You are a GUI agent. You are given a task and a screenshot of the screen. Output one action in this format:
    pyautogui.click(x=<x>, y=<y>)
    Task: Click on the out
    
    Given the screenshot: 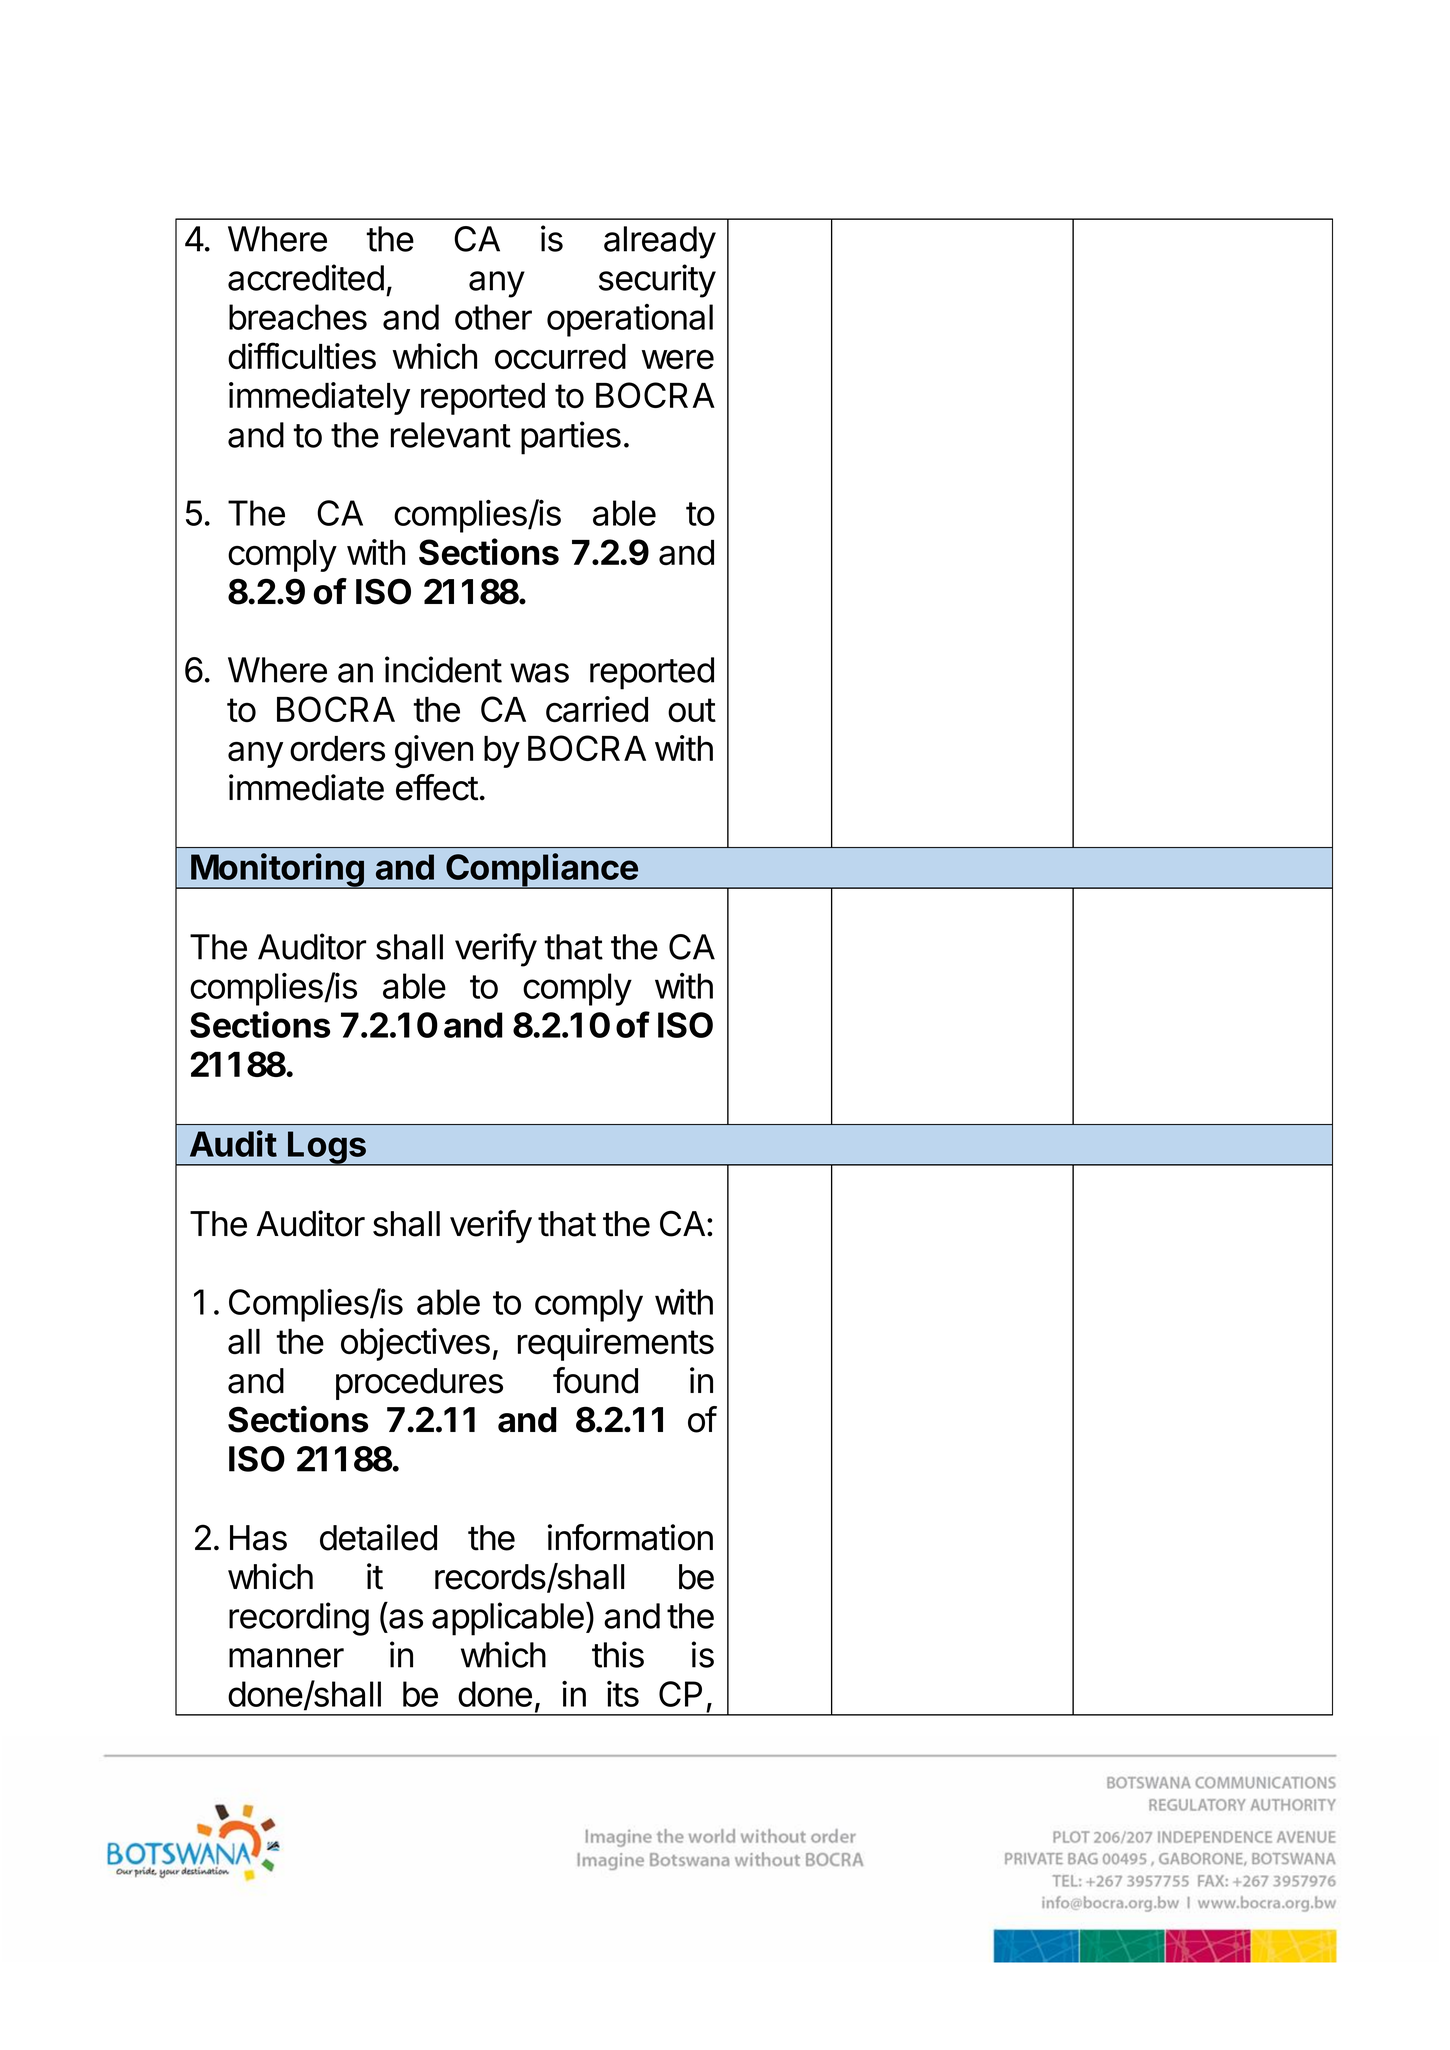 What is the action you would take?
    pyautogui.click(x=692, y=710)
